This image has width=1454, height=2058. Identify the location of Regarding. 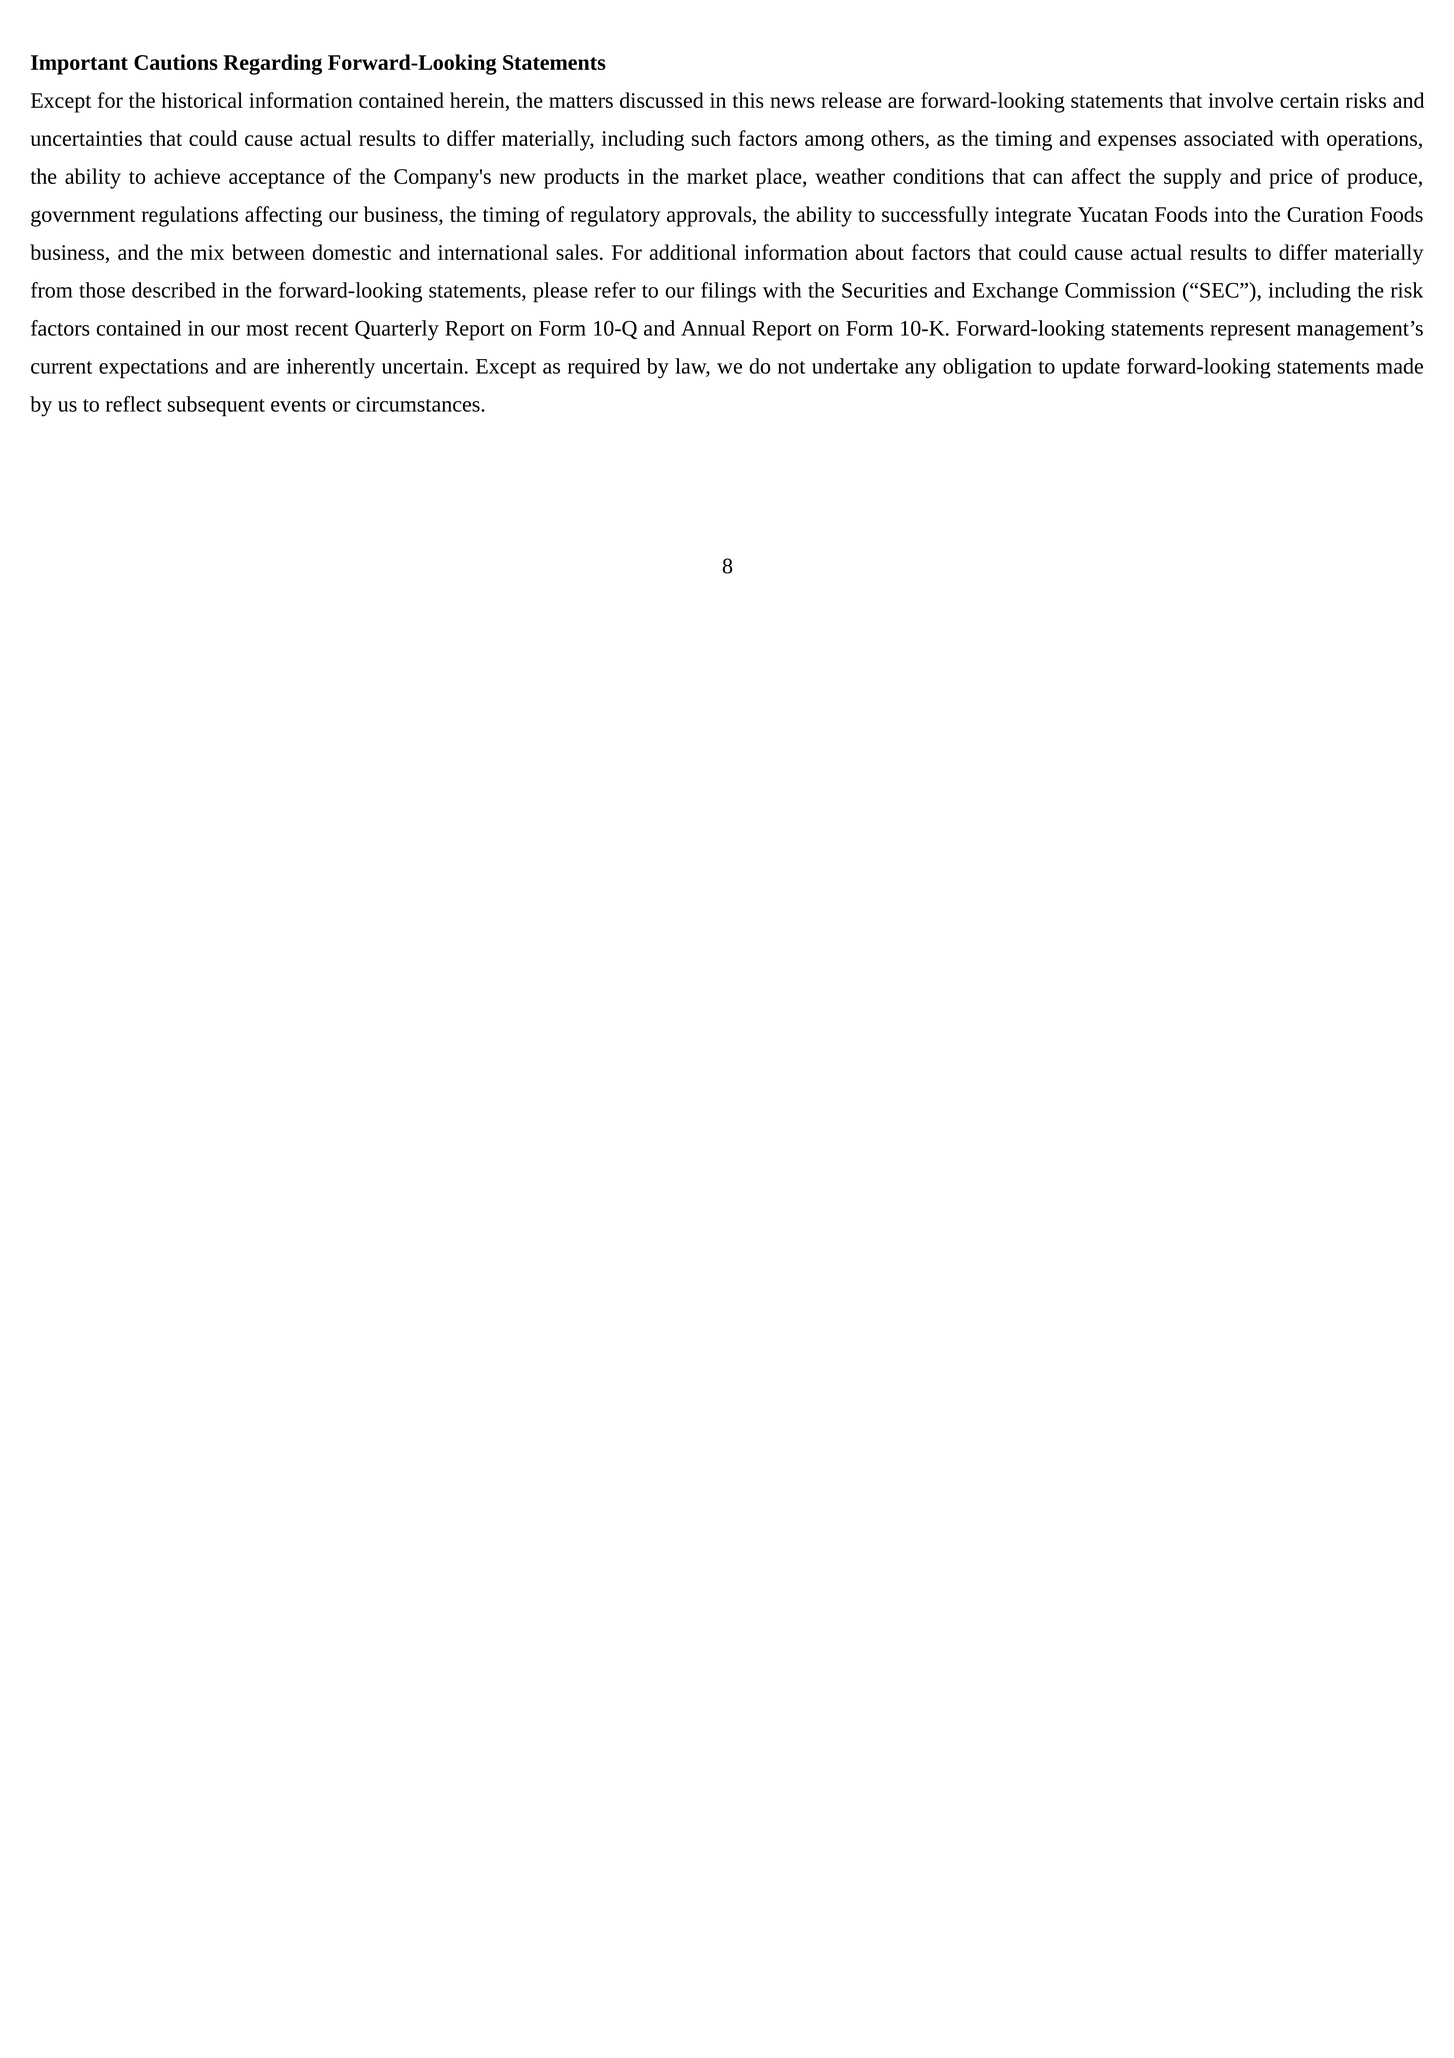
(272, 64).
